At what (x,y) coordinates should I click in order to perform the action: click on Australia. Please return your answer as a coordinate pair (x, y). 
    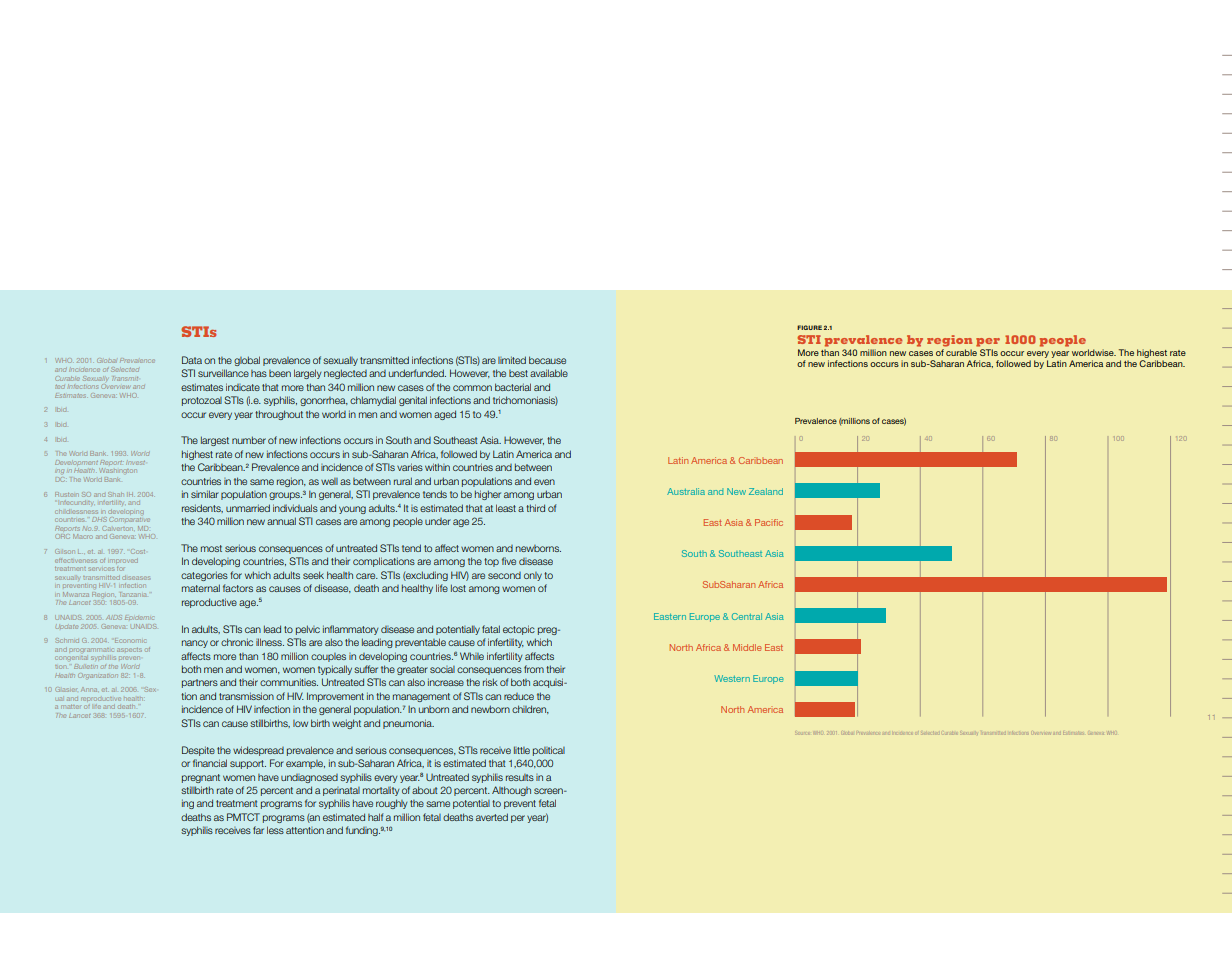
    Looking at the image, I should click on (686, 491).
